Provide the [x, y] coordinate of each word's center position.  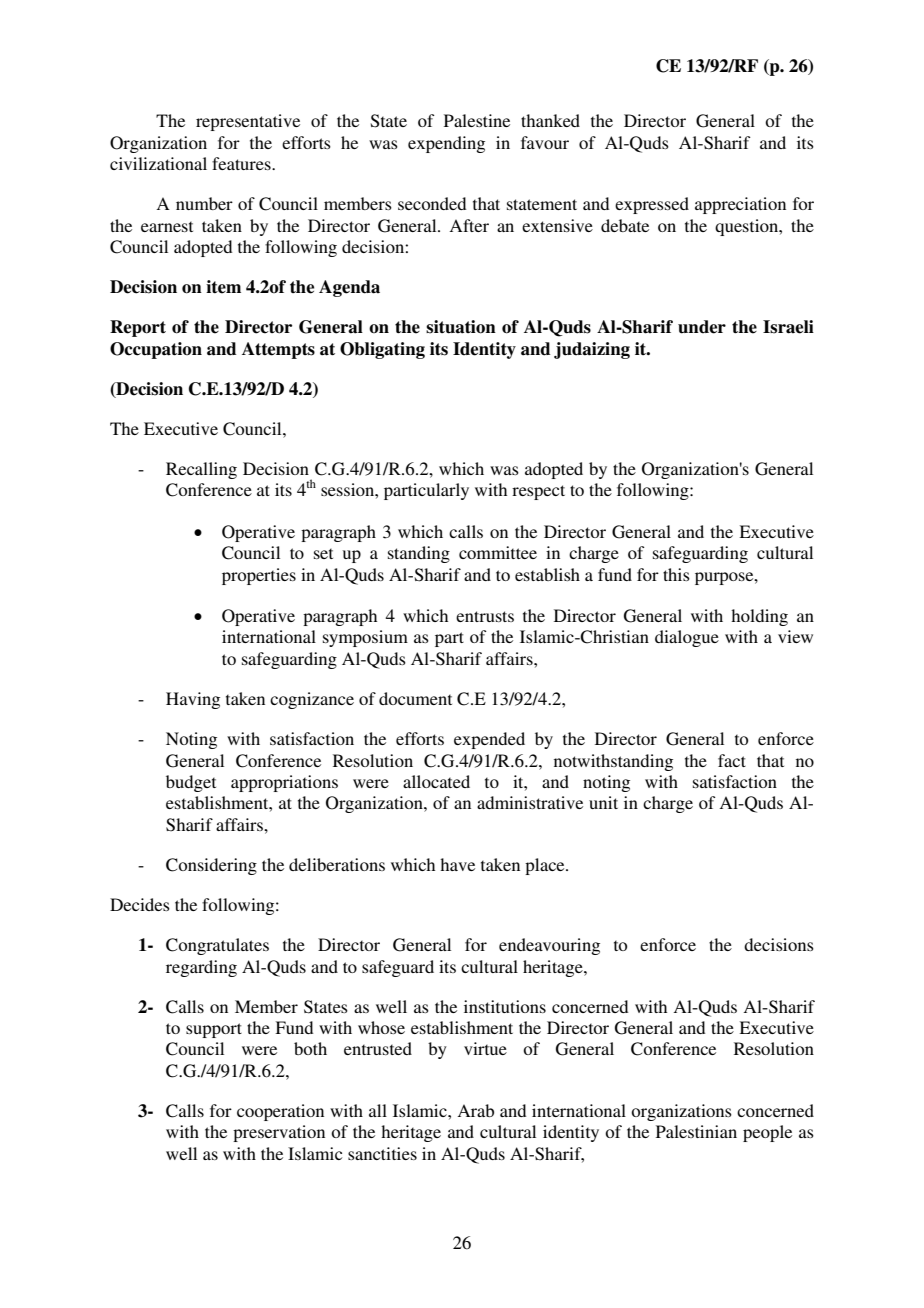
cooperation [280, 1112]
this [676, 574]
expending [446, 144]
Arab [475, 1110]
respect [538, 492]
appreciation [740, 205]
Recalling [201, 470]
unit [603, 802]
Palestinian [696, 1131]
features [242, 163]
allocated [436, 781]
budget [191, 783]
